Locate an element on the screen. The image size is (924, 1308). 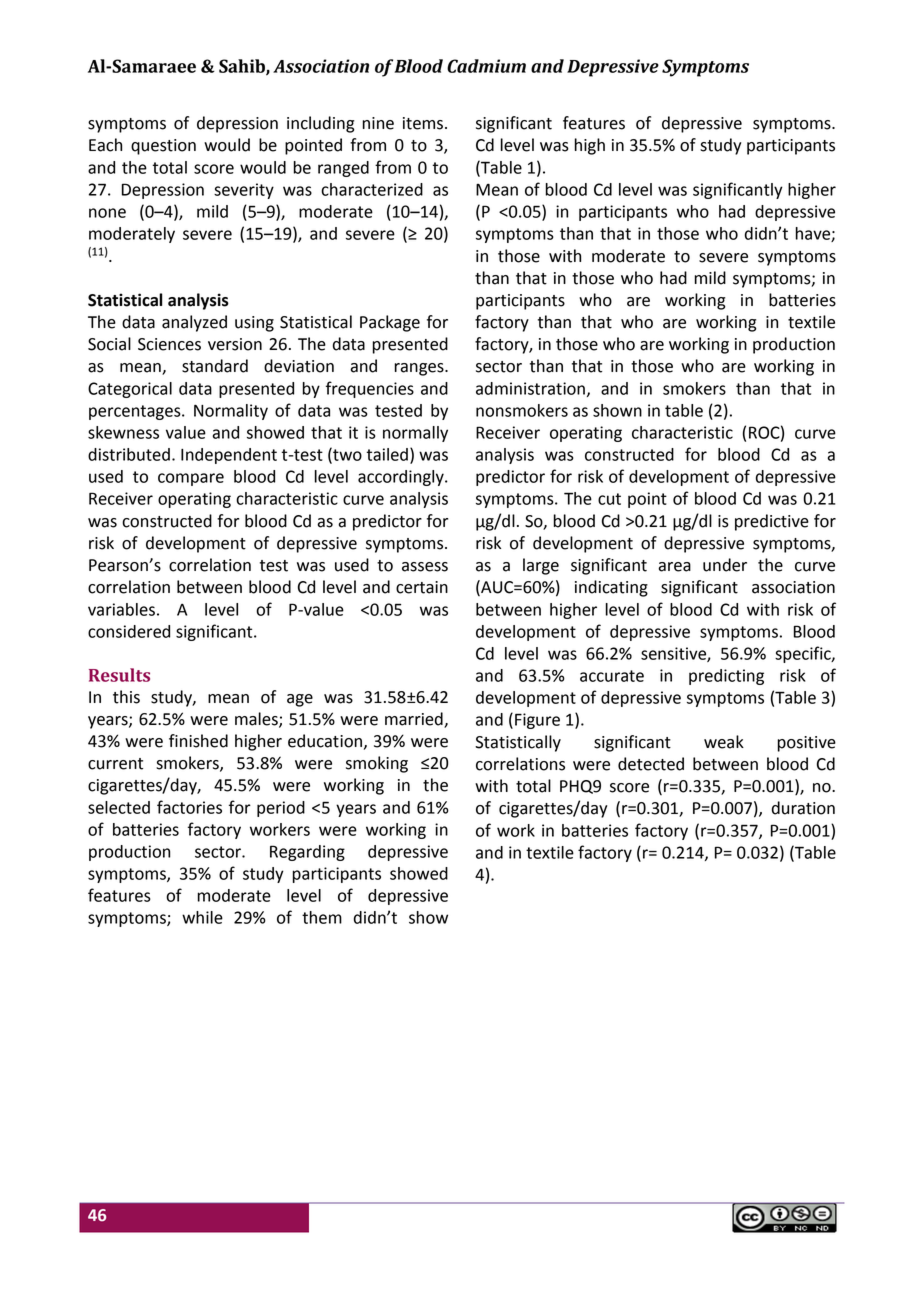
question is located at coordinates (163, 147).
